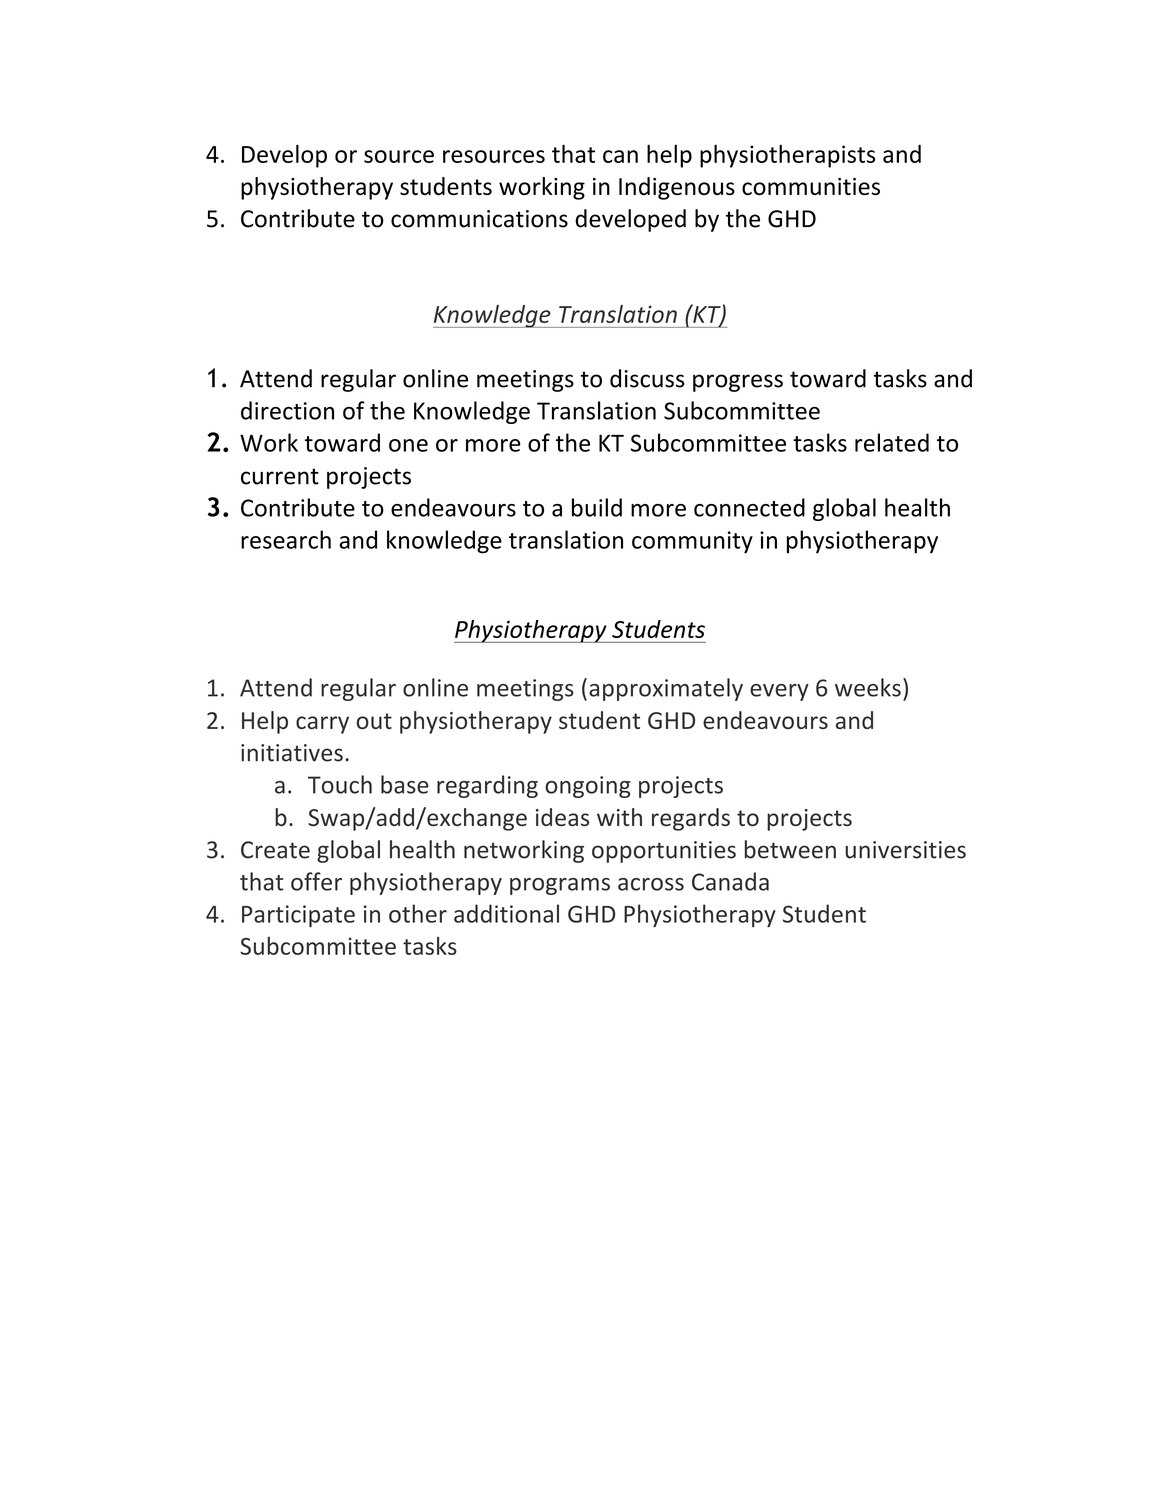 The width and height of the page is (1156, 1496). I want to click on one, so click(408, 445).
